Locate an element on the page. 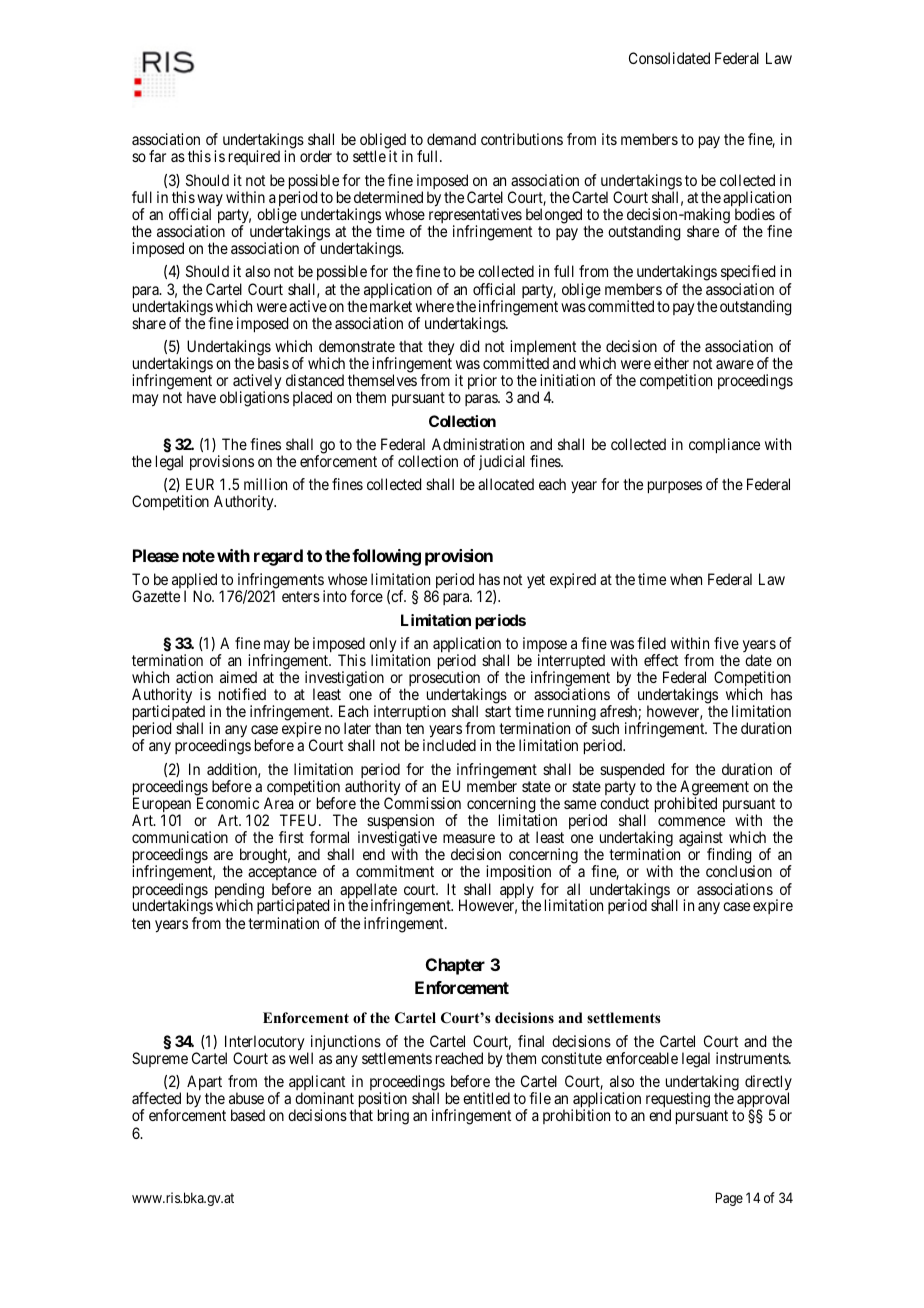 Image resolution: width=924 pixels, height=1308 pixels. instruments is located at coordinates (753, 1058).
